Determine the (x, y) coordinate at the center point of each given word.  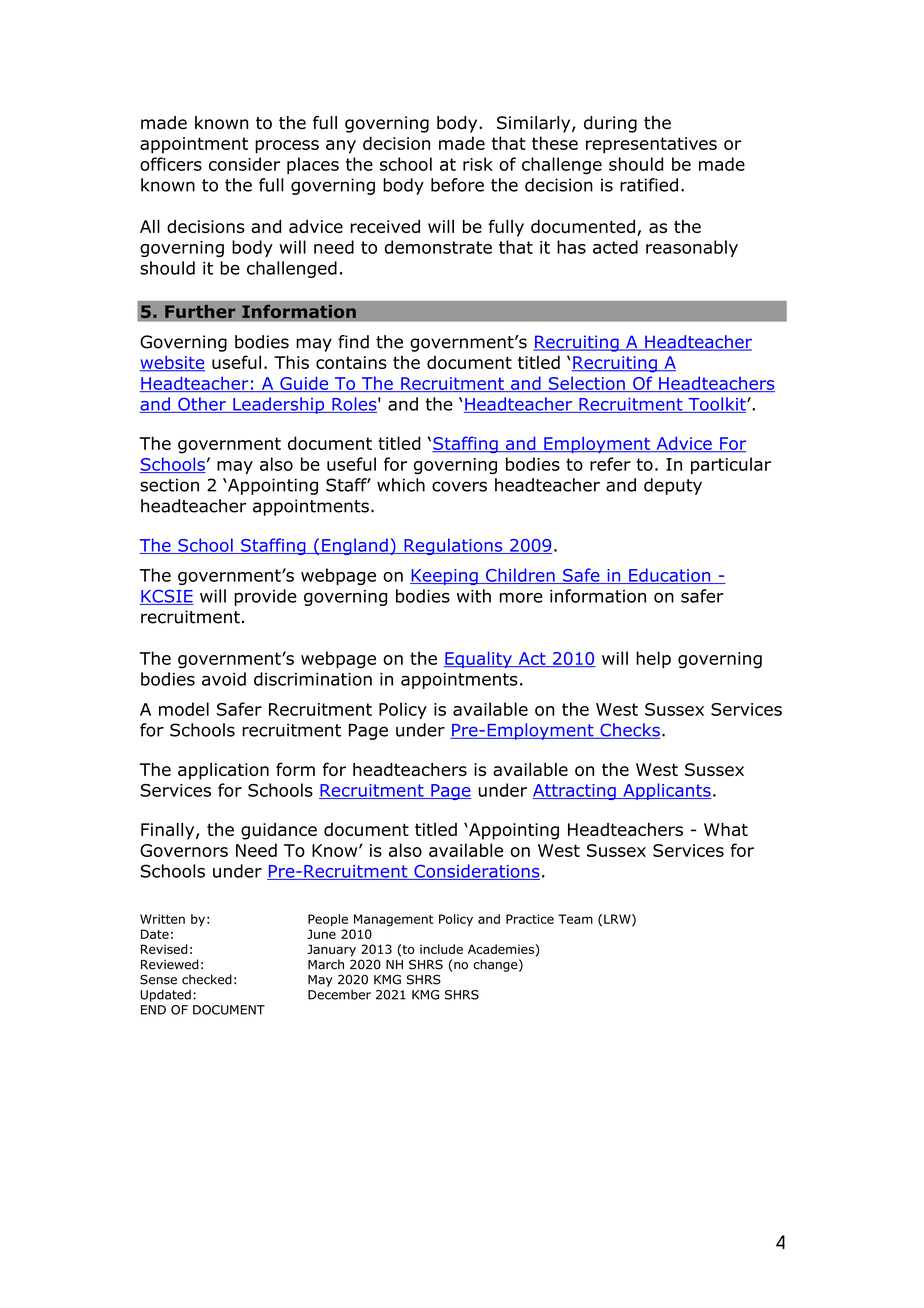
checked (207, 979)
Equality (479, 659)
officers (171, 164)
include (441, 949)
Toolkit (717, 405)
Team (575, 919)
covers (459, 486)
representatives (651, 145)
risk (478, 164)
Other (202, 405)
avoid (224, 679)
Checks (629, 731)
